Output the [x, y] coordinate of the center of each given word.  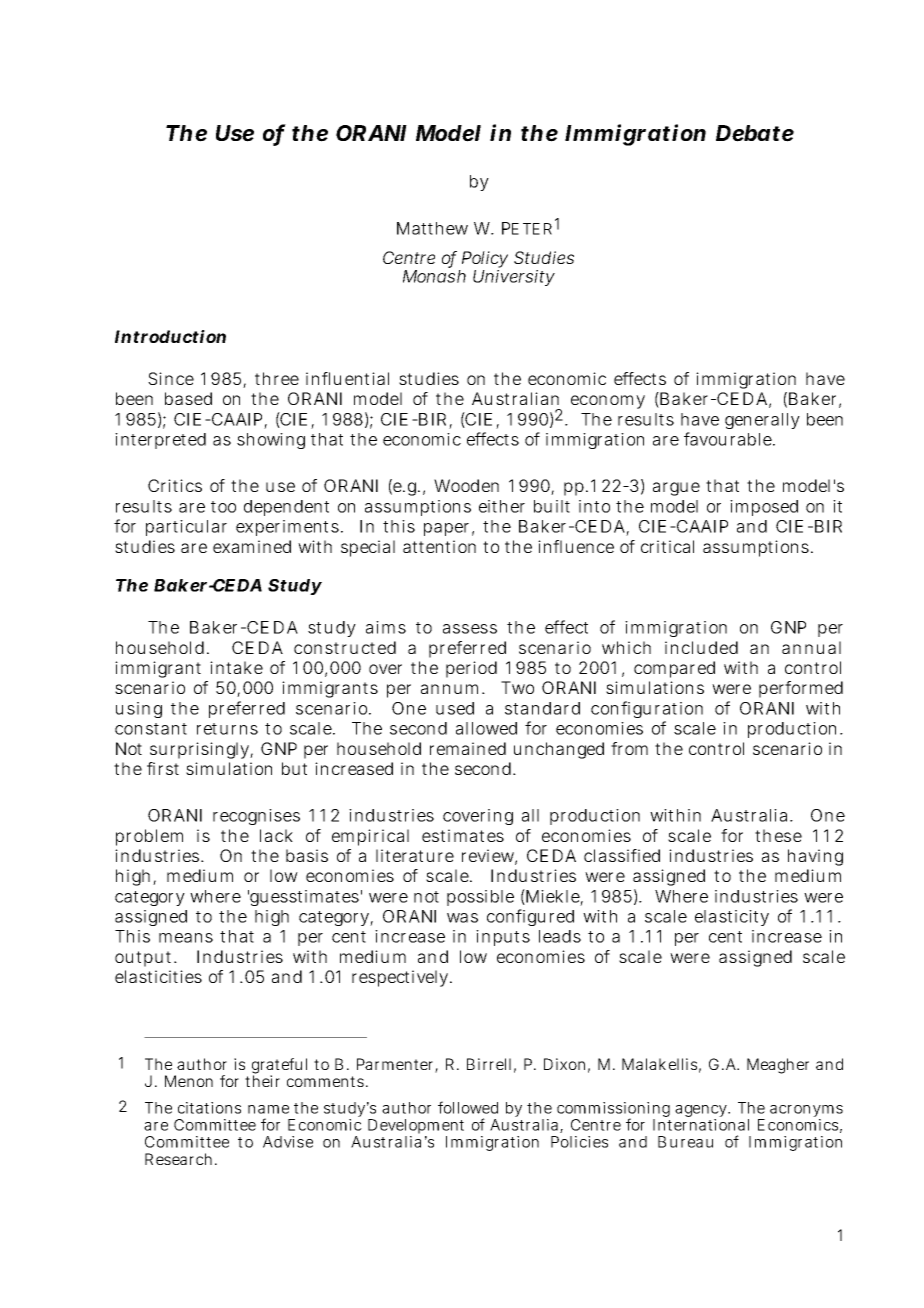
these [778, 835]
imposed [764, 508]
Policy [483, 261]
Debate [755, 133]
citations [209, 1108]
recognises [256, 817]
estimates [463, 835]
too [223, 507]
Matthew [432, 228]
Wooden [466, 485]
